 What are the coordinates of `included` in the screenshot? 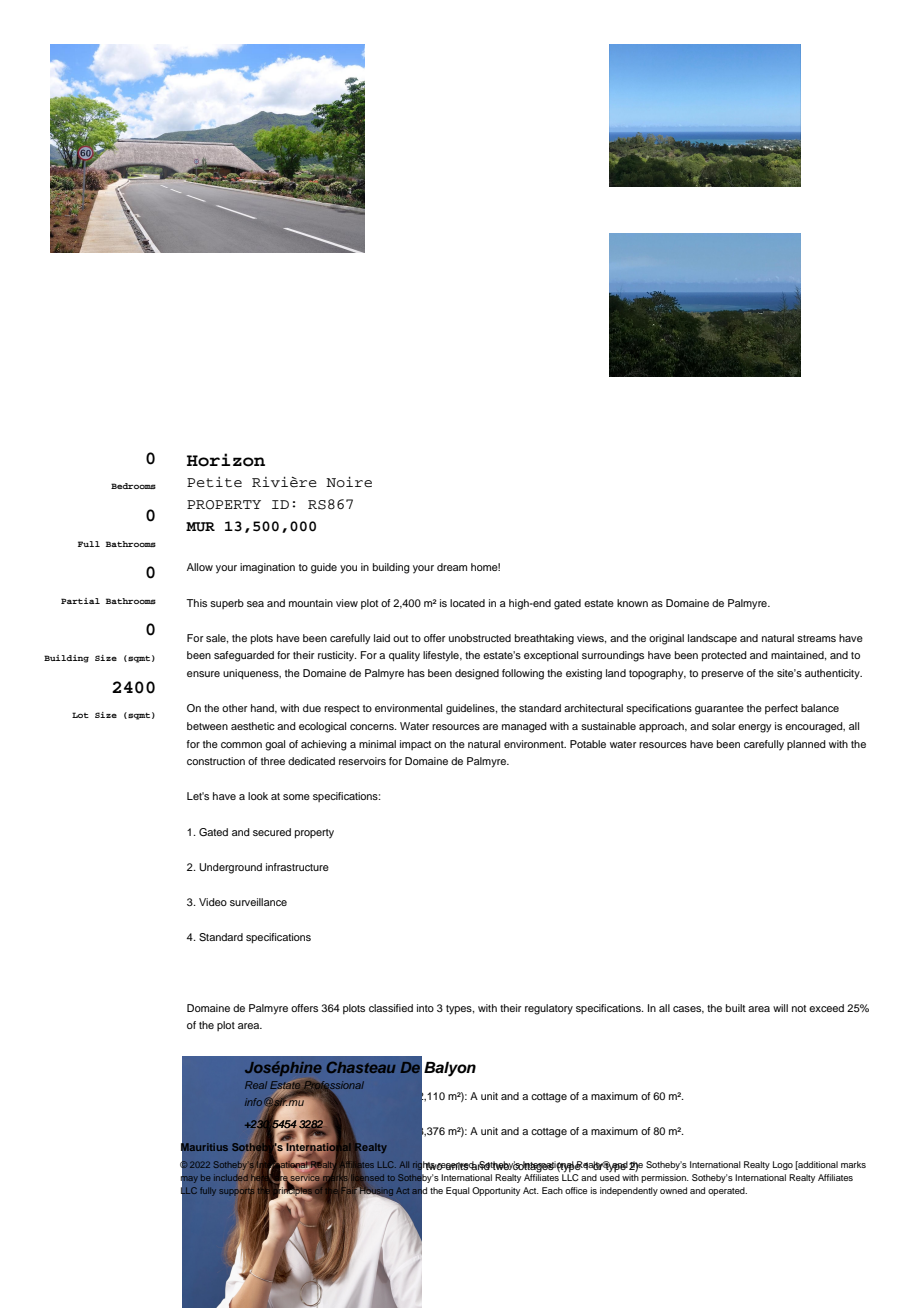 It's located at (231, 1177).
